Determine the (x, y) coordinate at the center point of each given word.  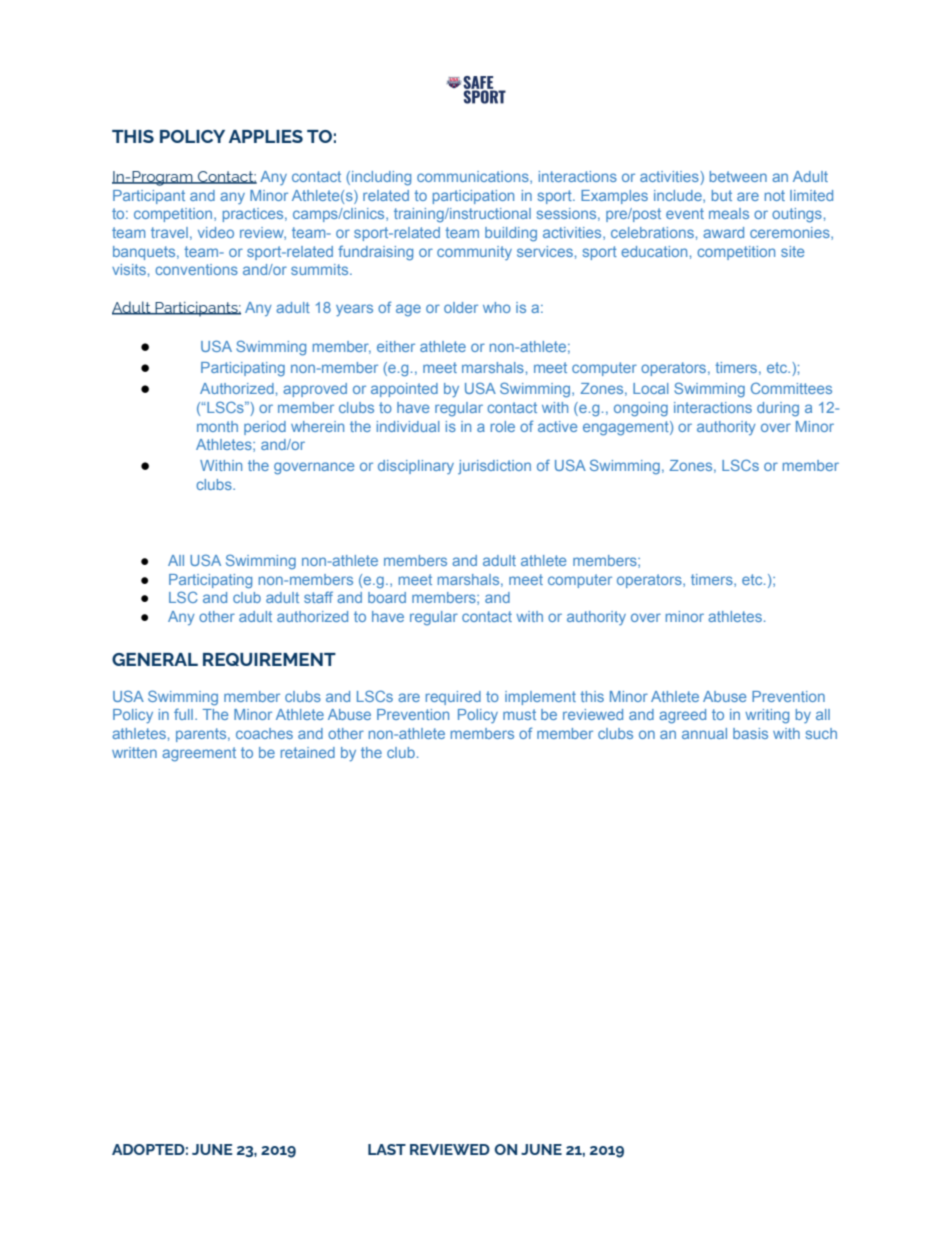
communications (474, 177)
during (778, 409)
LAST (387, 1149)
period (265, 428)
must (519, 714)
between (738, 176)
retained (308, 752)
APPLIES (266, 136)
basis (750, 733)
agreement (199, 754)
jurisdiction (494, 467)
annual (704, 733)
